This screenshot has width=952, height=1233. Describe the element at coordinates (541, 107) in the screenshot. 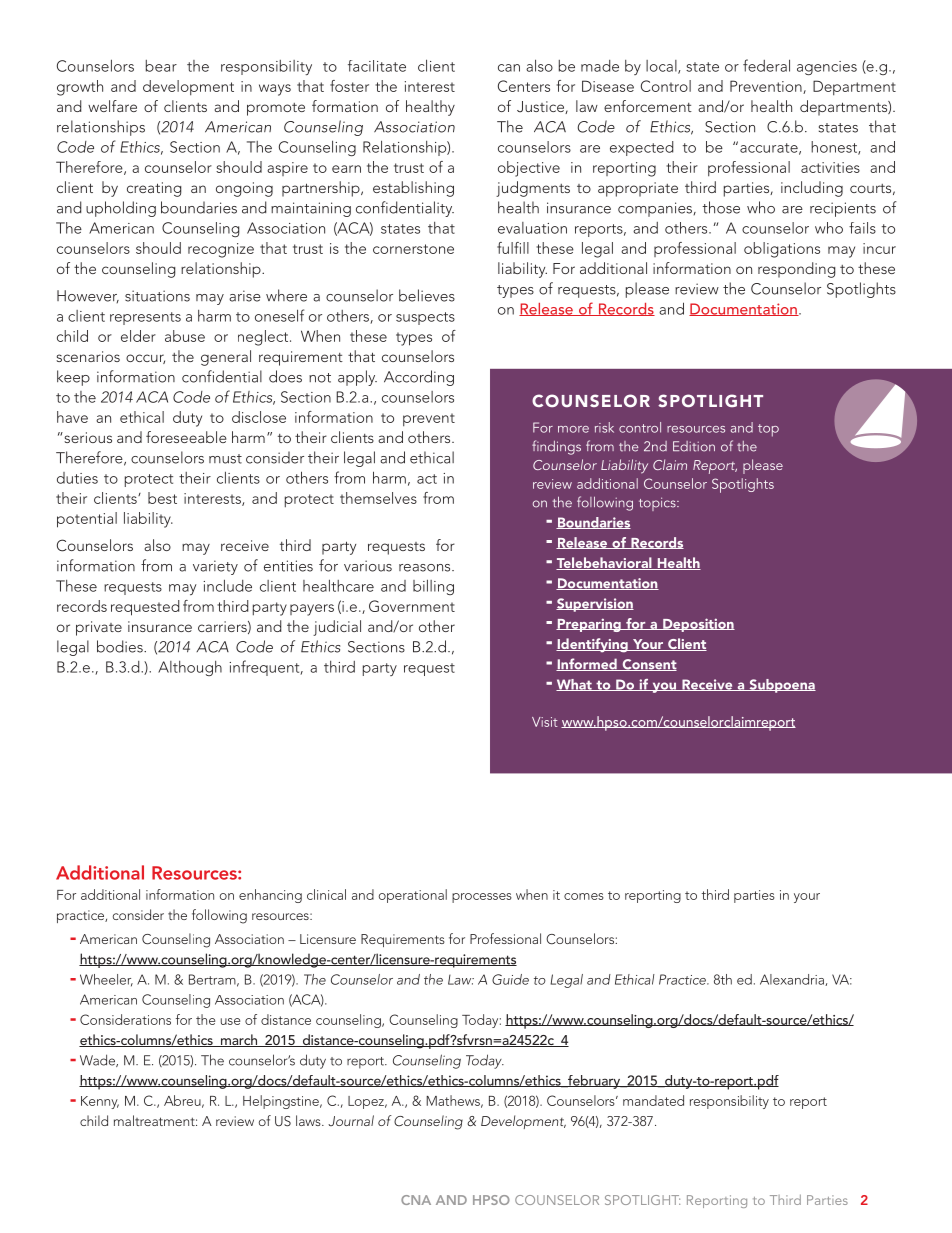

I see `Justice` at that location.
